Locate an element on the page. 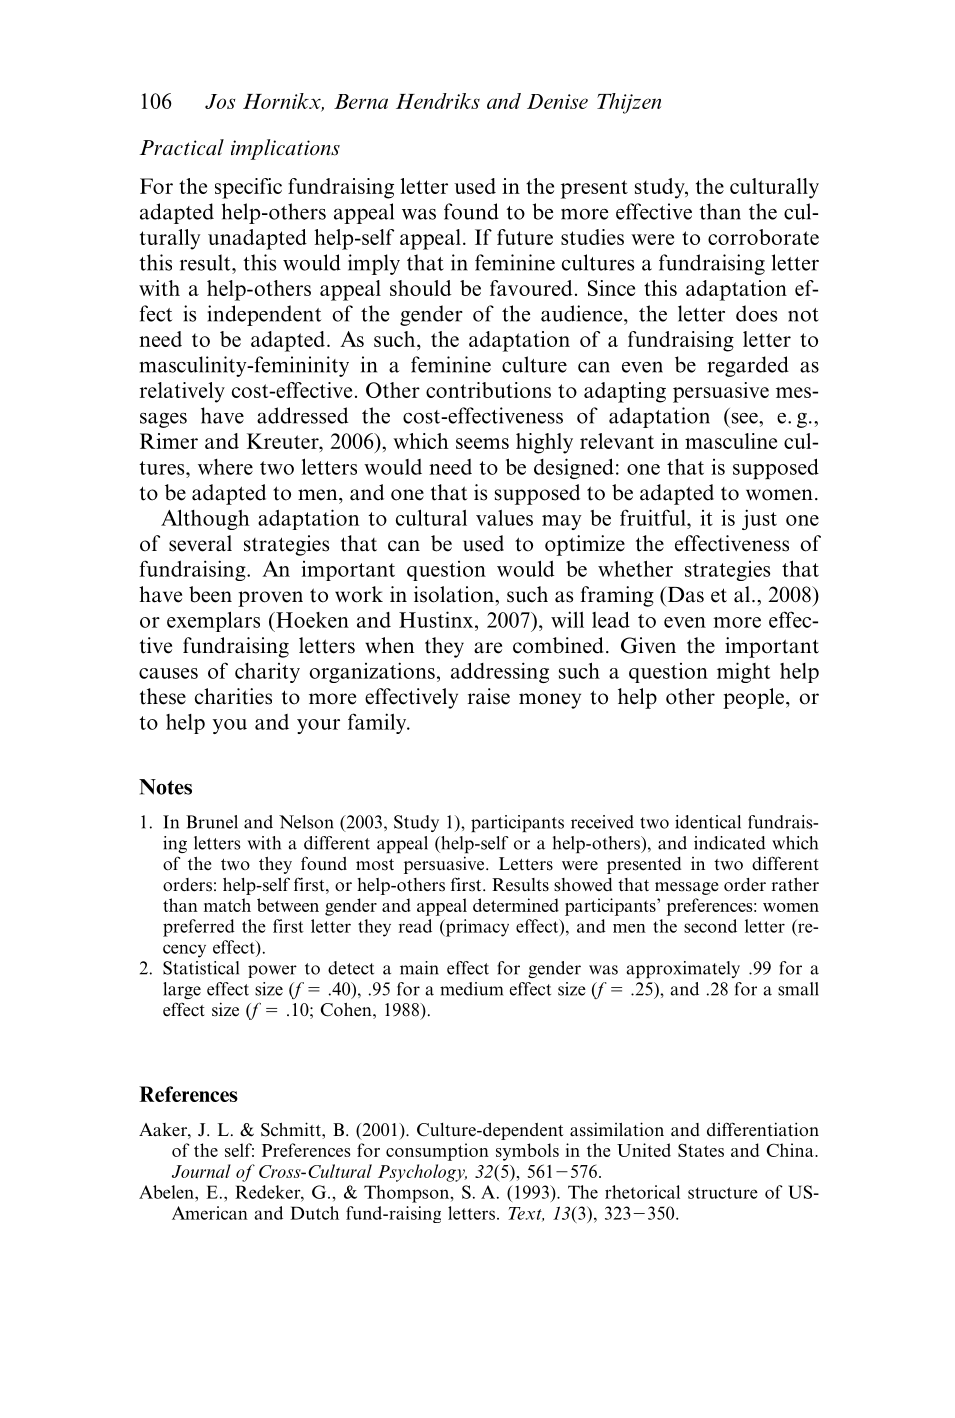 Image resolution: width=955 pixels, height=1418 pixels. determined is located at coordinates (516, 905).
